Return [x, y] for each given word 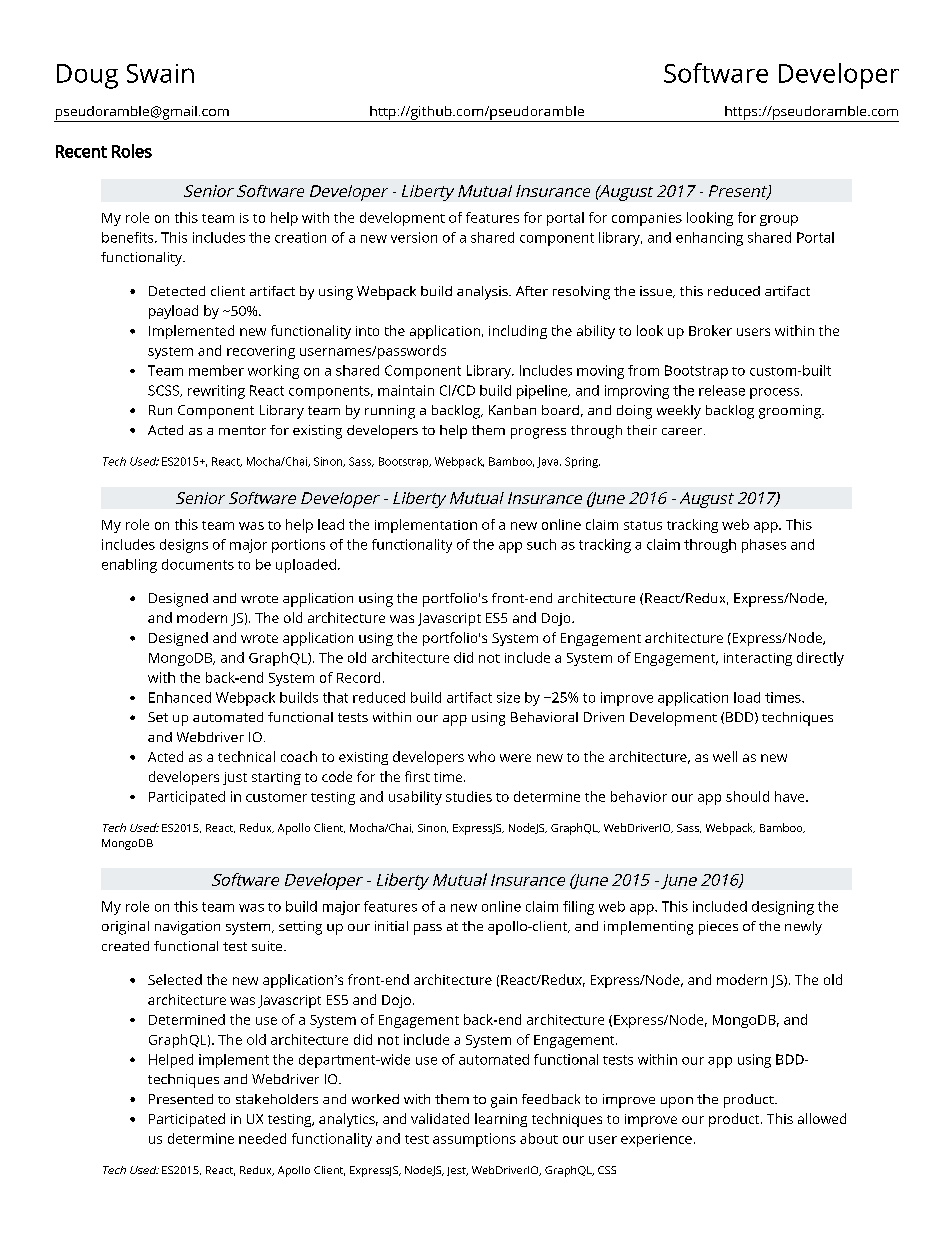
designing [783, 908]
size [508, 697]
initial [391, 926]
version [414, 237]
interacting [758, 659]
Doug [87, 76]
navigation [187, 928]
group [779, 220]
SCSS [164, 391]
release [722, 390]
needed [262, 1138]
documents [198, 564]
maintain [406, 390]
